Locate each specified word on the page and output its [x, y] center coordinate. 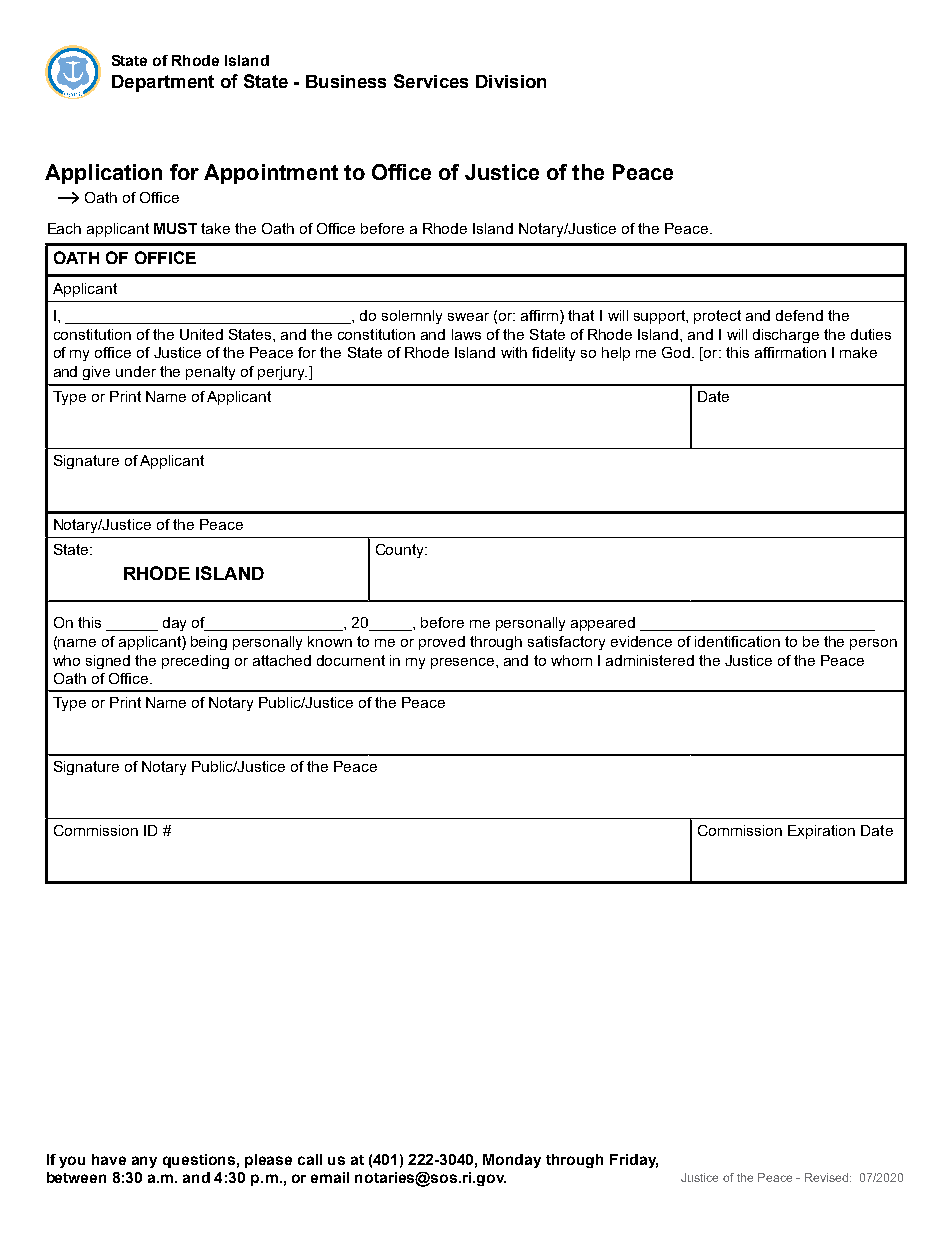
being [209, 643]
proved [442, 643]
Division [511, 81]
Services [431, 81]
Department [163, 83]
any [144, 1162]
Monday [512, 1161]
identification [737, 641]
